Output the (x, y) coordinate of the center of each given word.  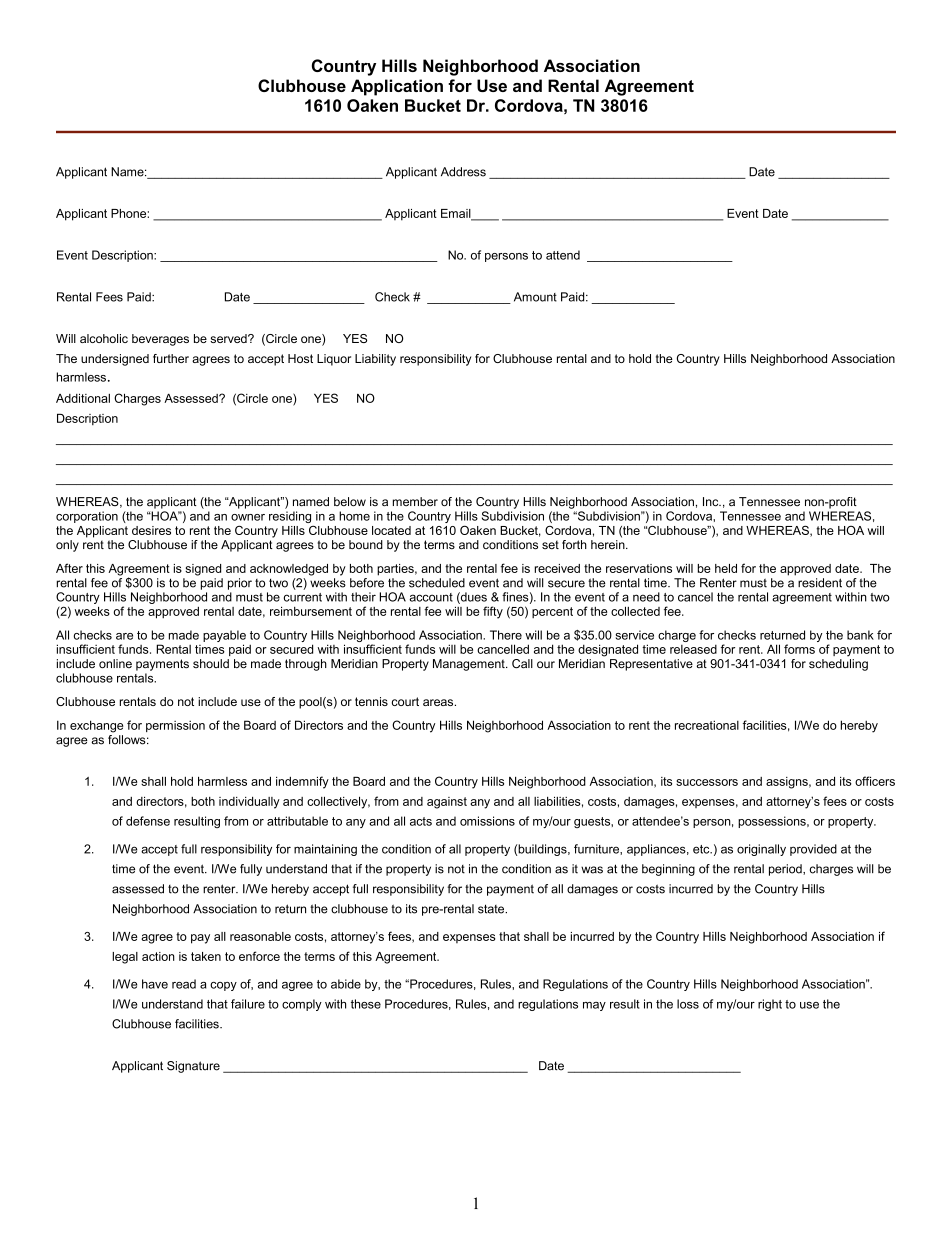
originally (761, 850)
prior (240, 584)
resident (820, 583)
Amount (535, 297)
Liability (375, 360)
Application (397, 87)
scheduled (437, 583)
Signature (193, 1067)
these (366, 1004)
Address (463, 172)
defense (148, 821)
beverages (160, 340)
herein (609, 544)
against (447, 803)
